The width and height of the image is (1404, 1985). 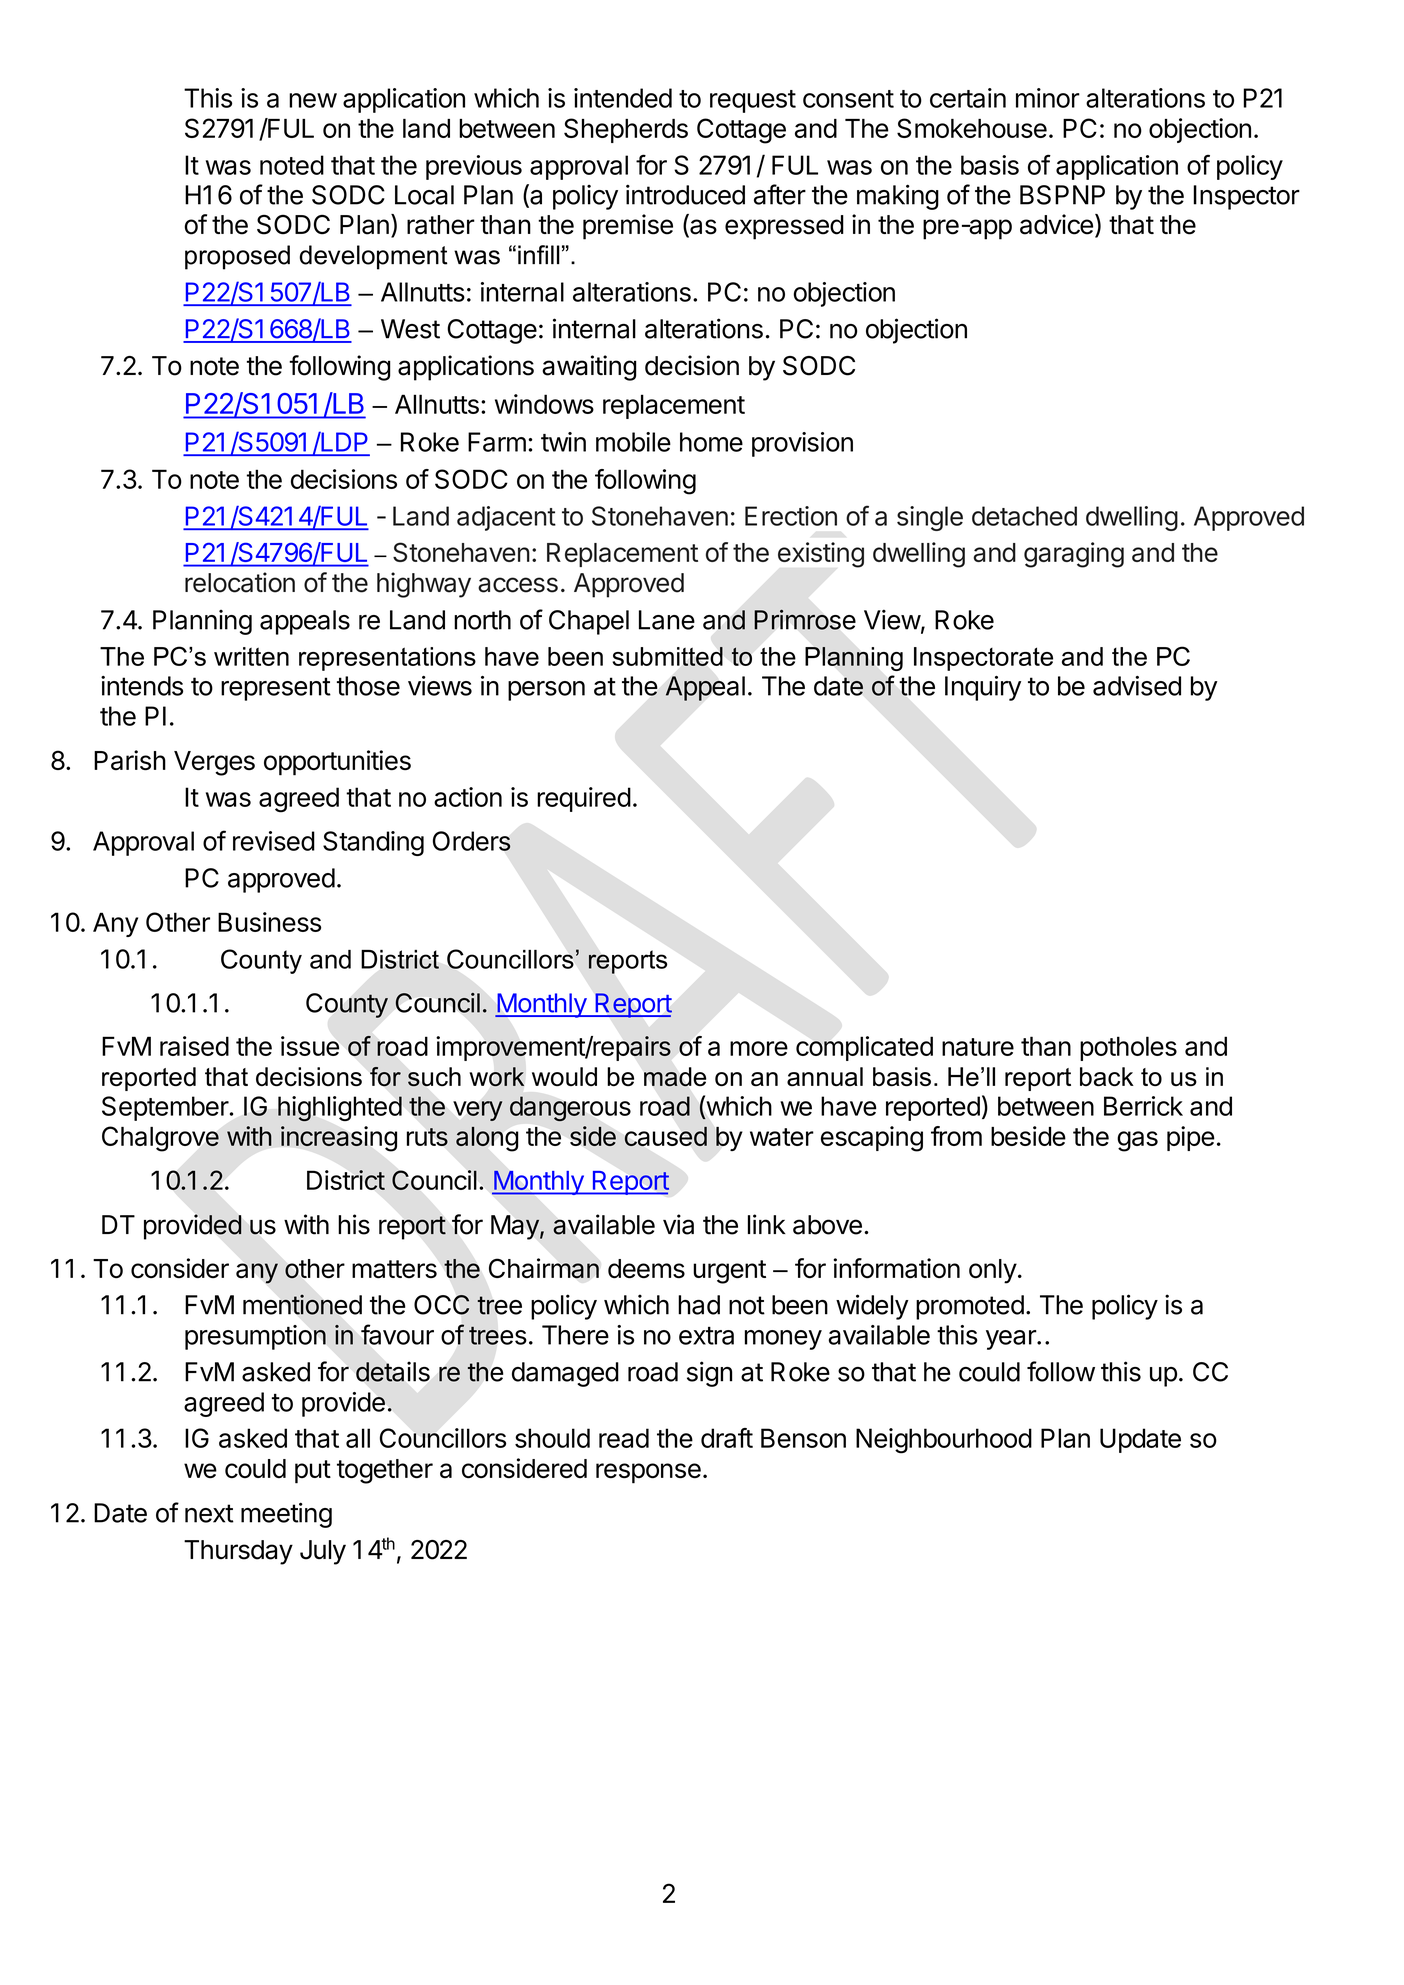 What do you see at coordinates (648, 1473) in the image?
I see `response` at bounding box center [648, 1473].
